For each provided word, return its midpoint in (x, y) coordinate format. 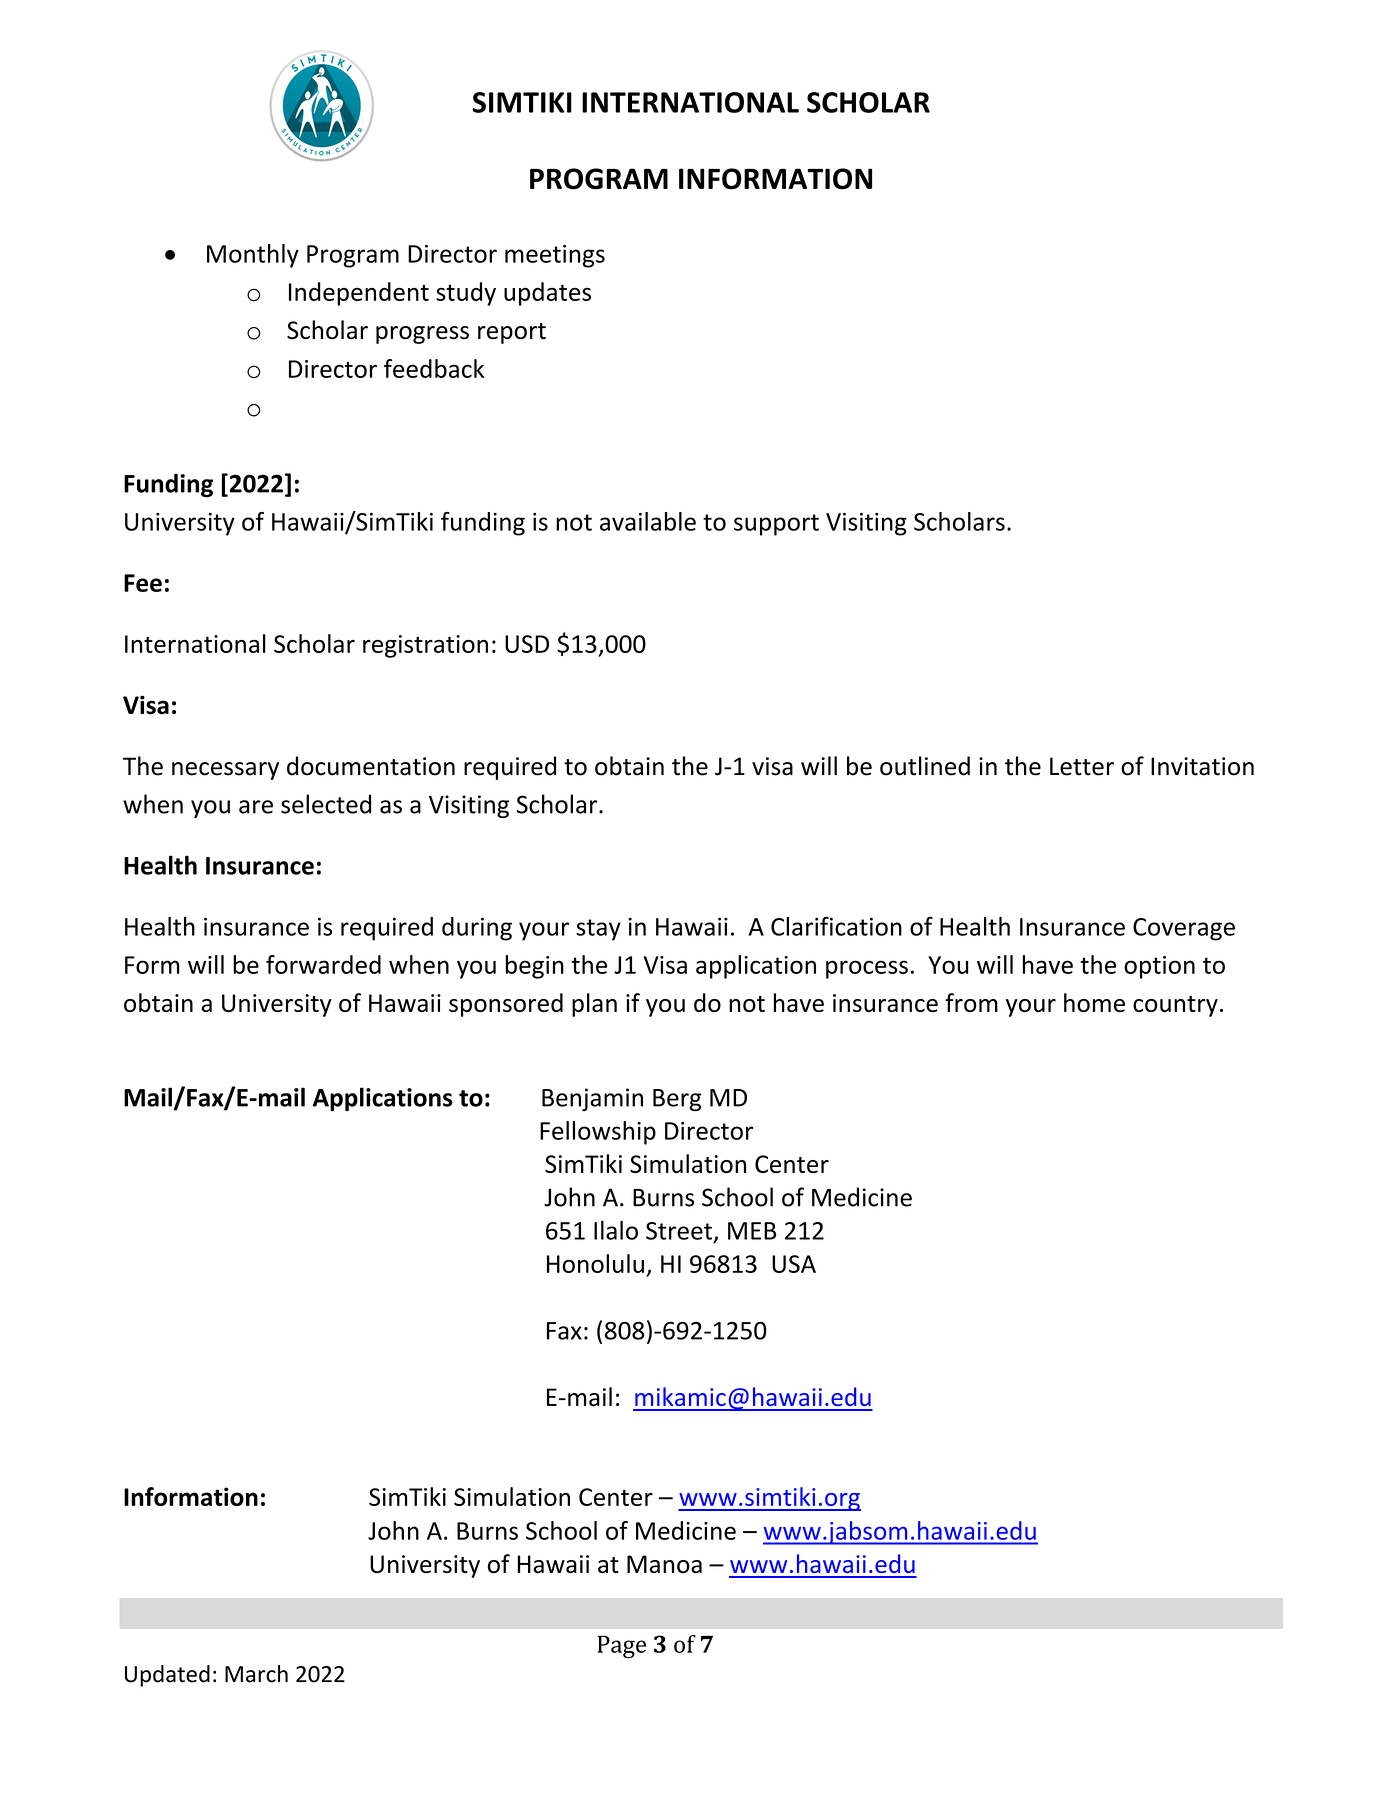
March (256, 1674)
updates (547, 294)
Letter (1082, 766)
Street (679, 1231)
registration (425, 646)
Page (621, 1646)
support (776, 525)
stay (598, 930)
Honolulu (595, 1263)
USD (527, 644)
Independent (359, 294)
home (1094, 1002)
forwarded (323, 964)
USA (794, 1264)
